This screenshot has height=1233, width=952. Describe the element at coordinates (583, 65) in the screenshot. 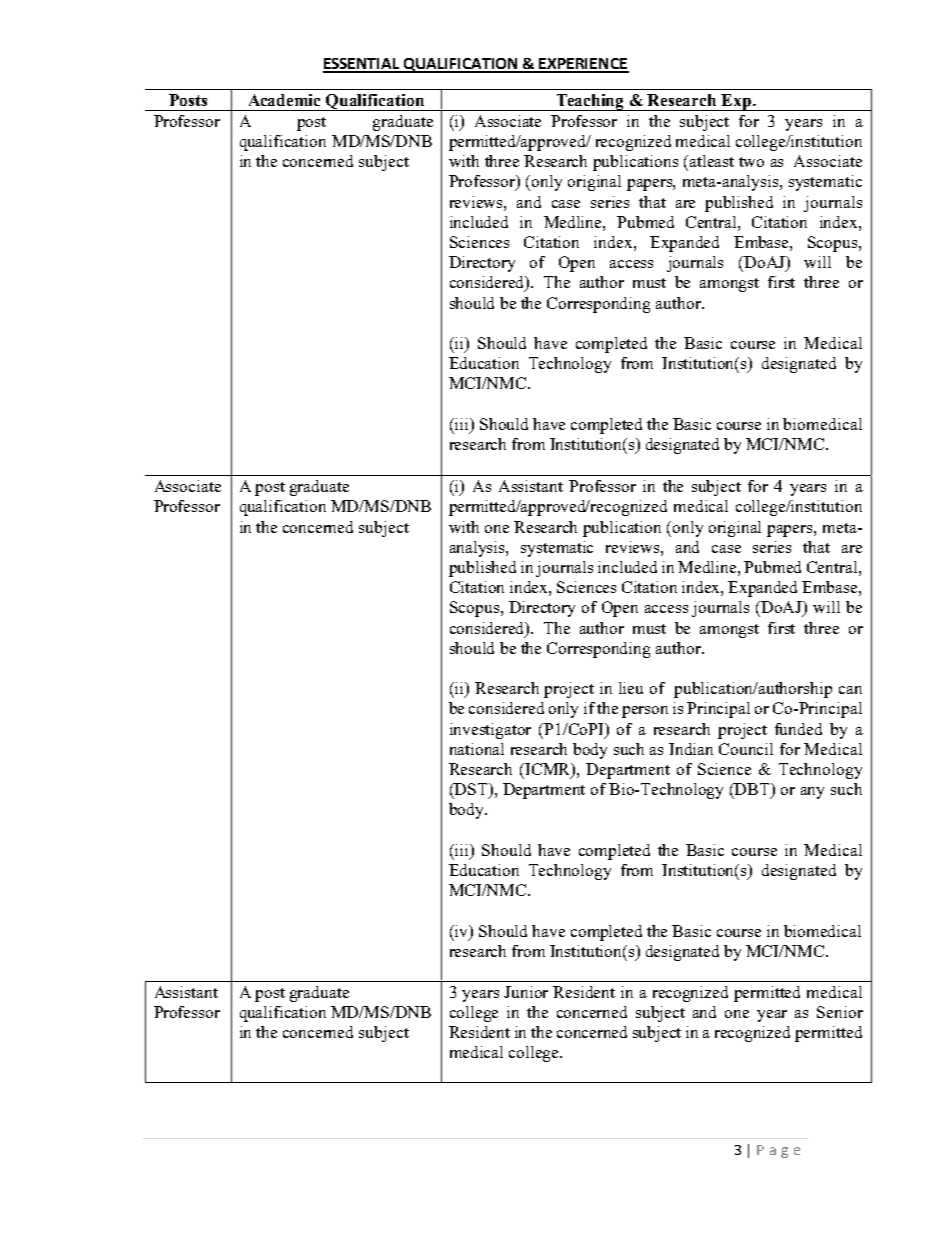

I see `EXPERIENCE` at that location.
